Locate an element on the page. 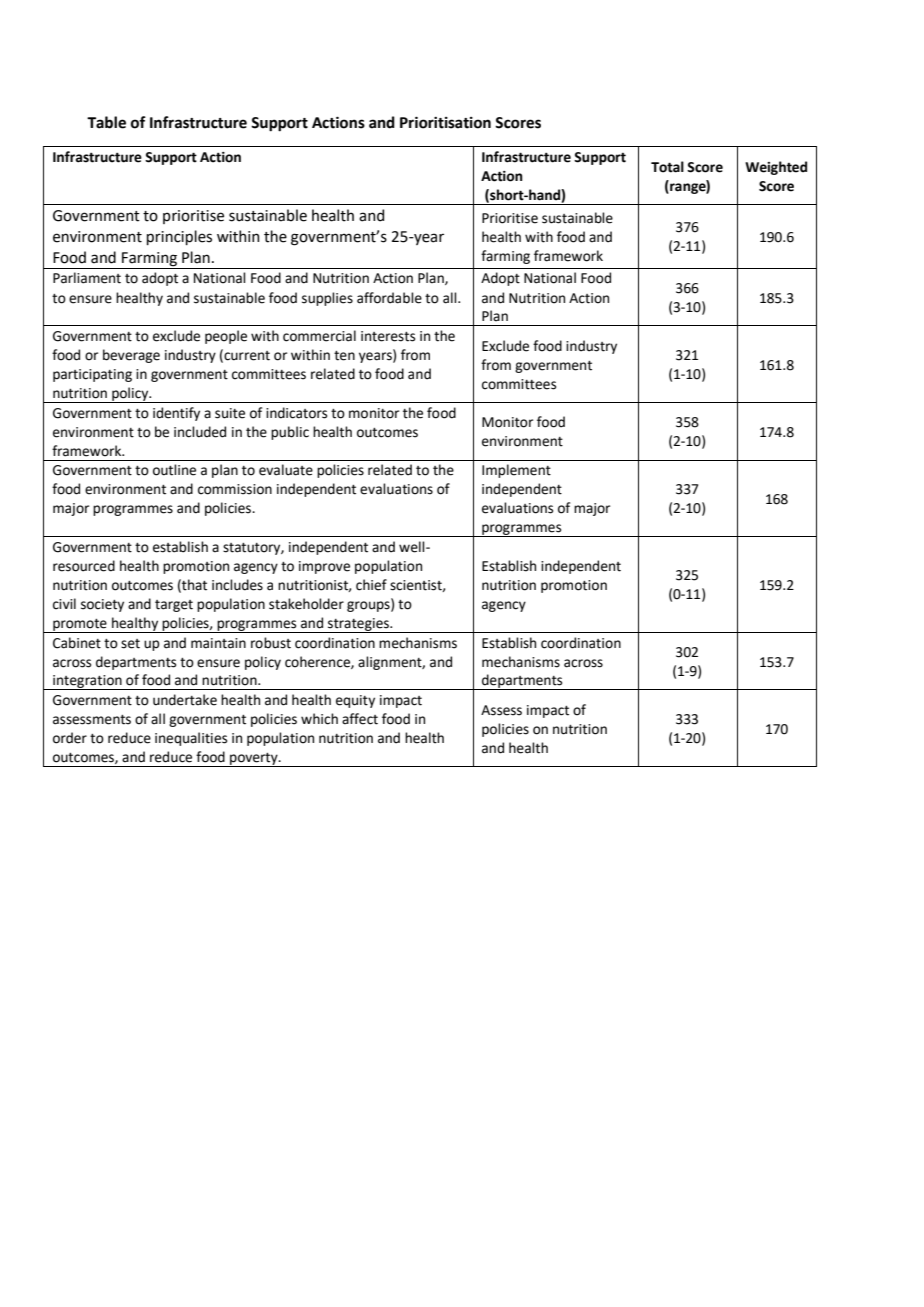 The height and width of the page is (1307, 924). Total is located at coordinates (667, 167).
